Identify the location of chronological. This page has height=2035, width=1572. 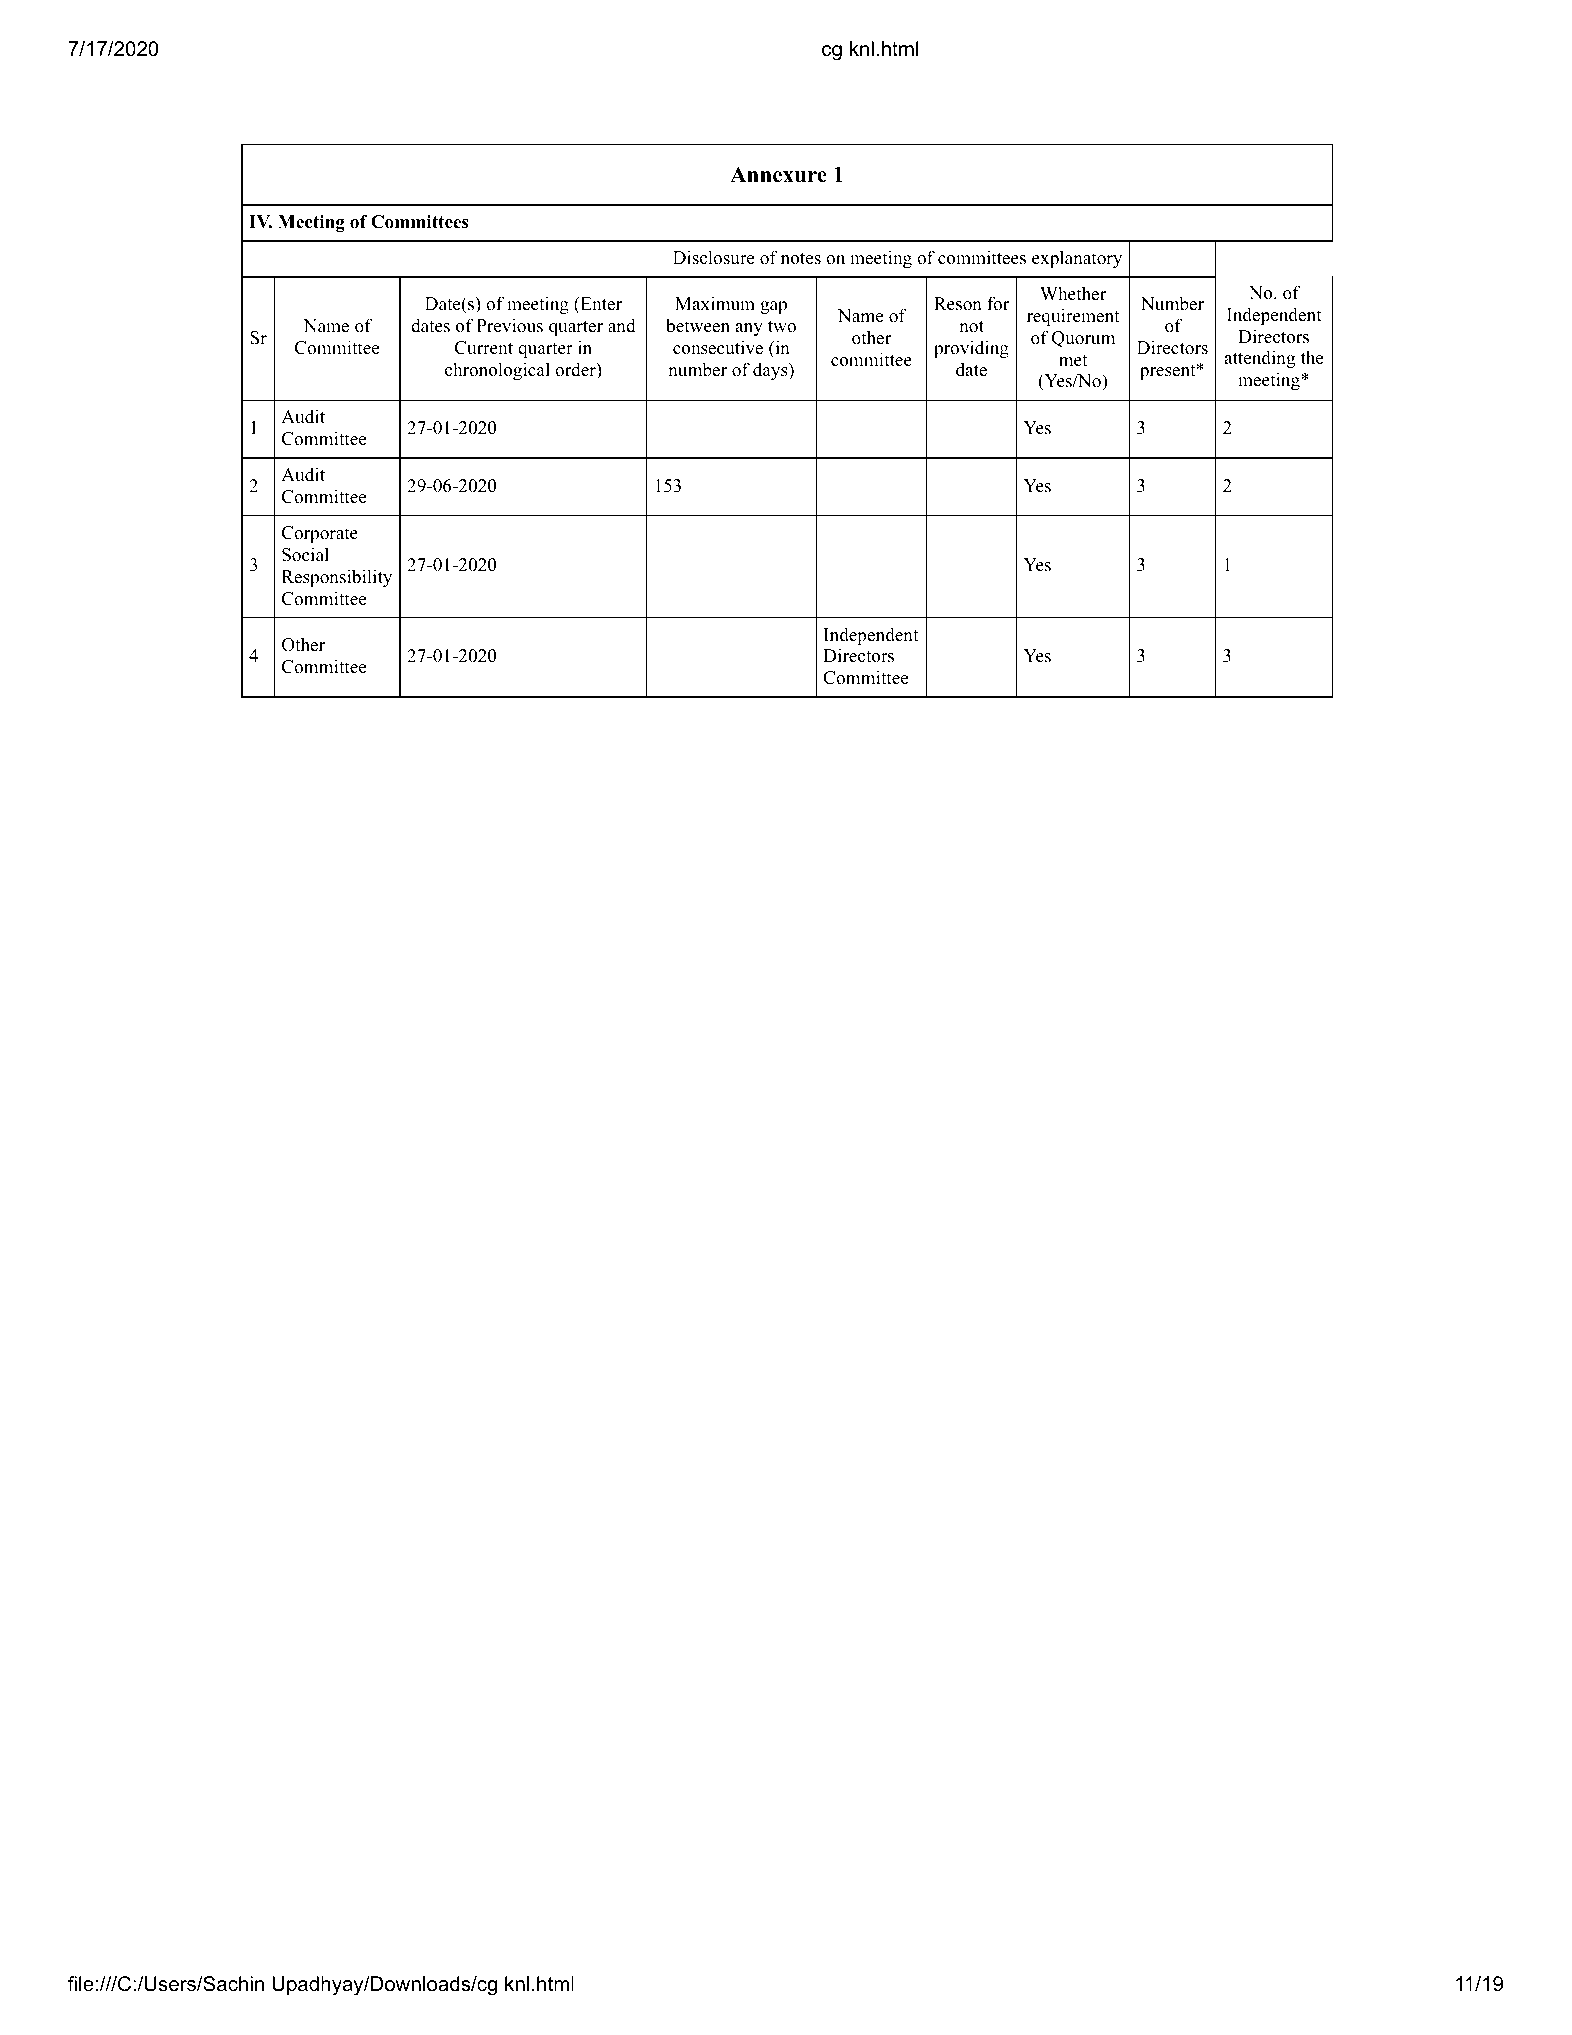
(497, 371).
